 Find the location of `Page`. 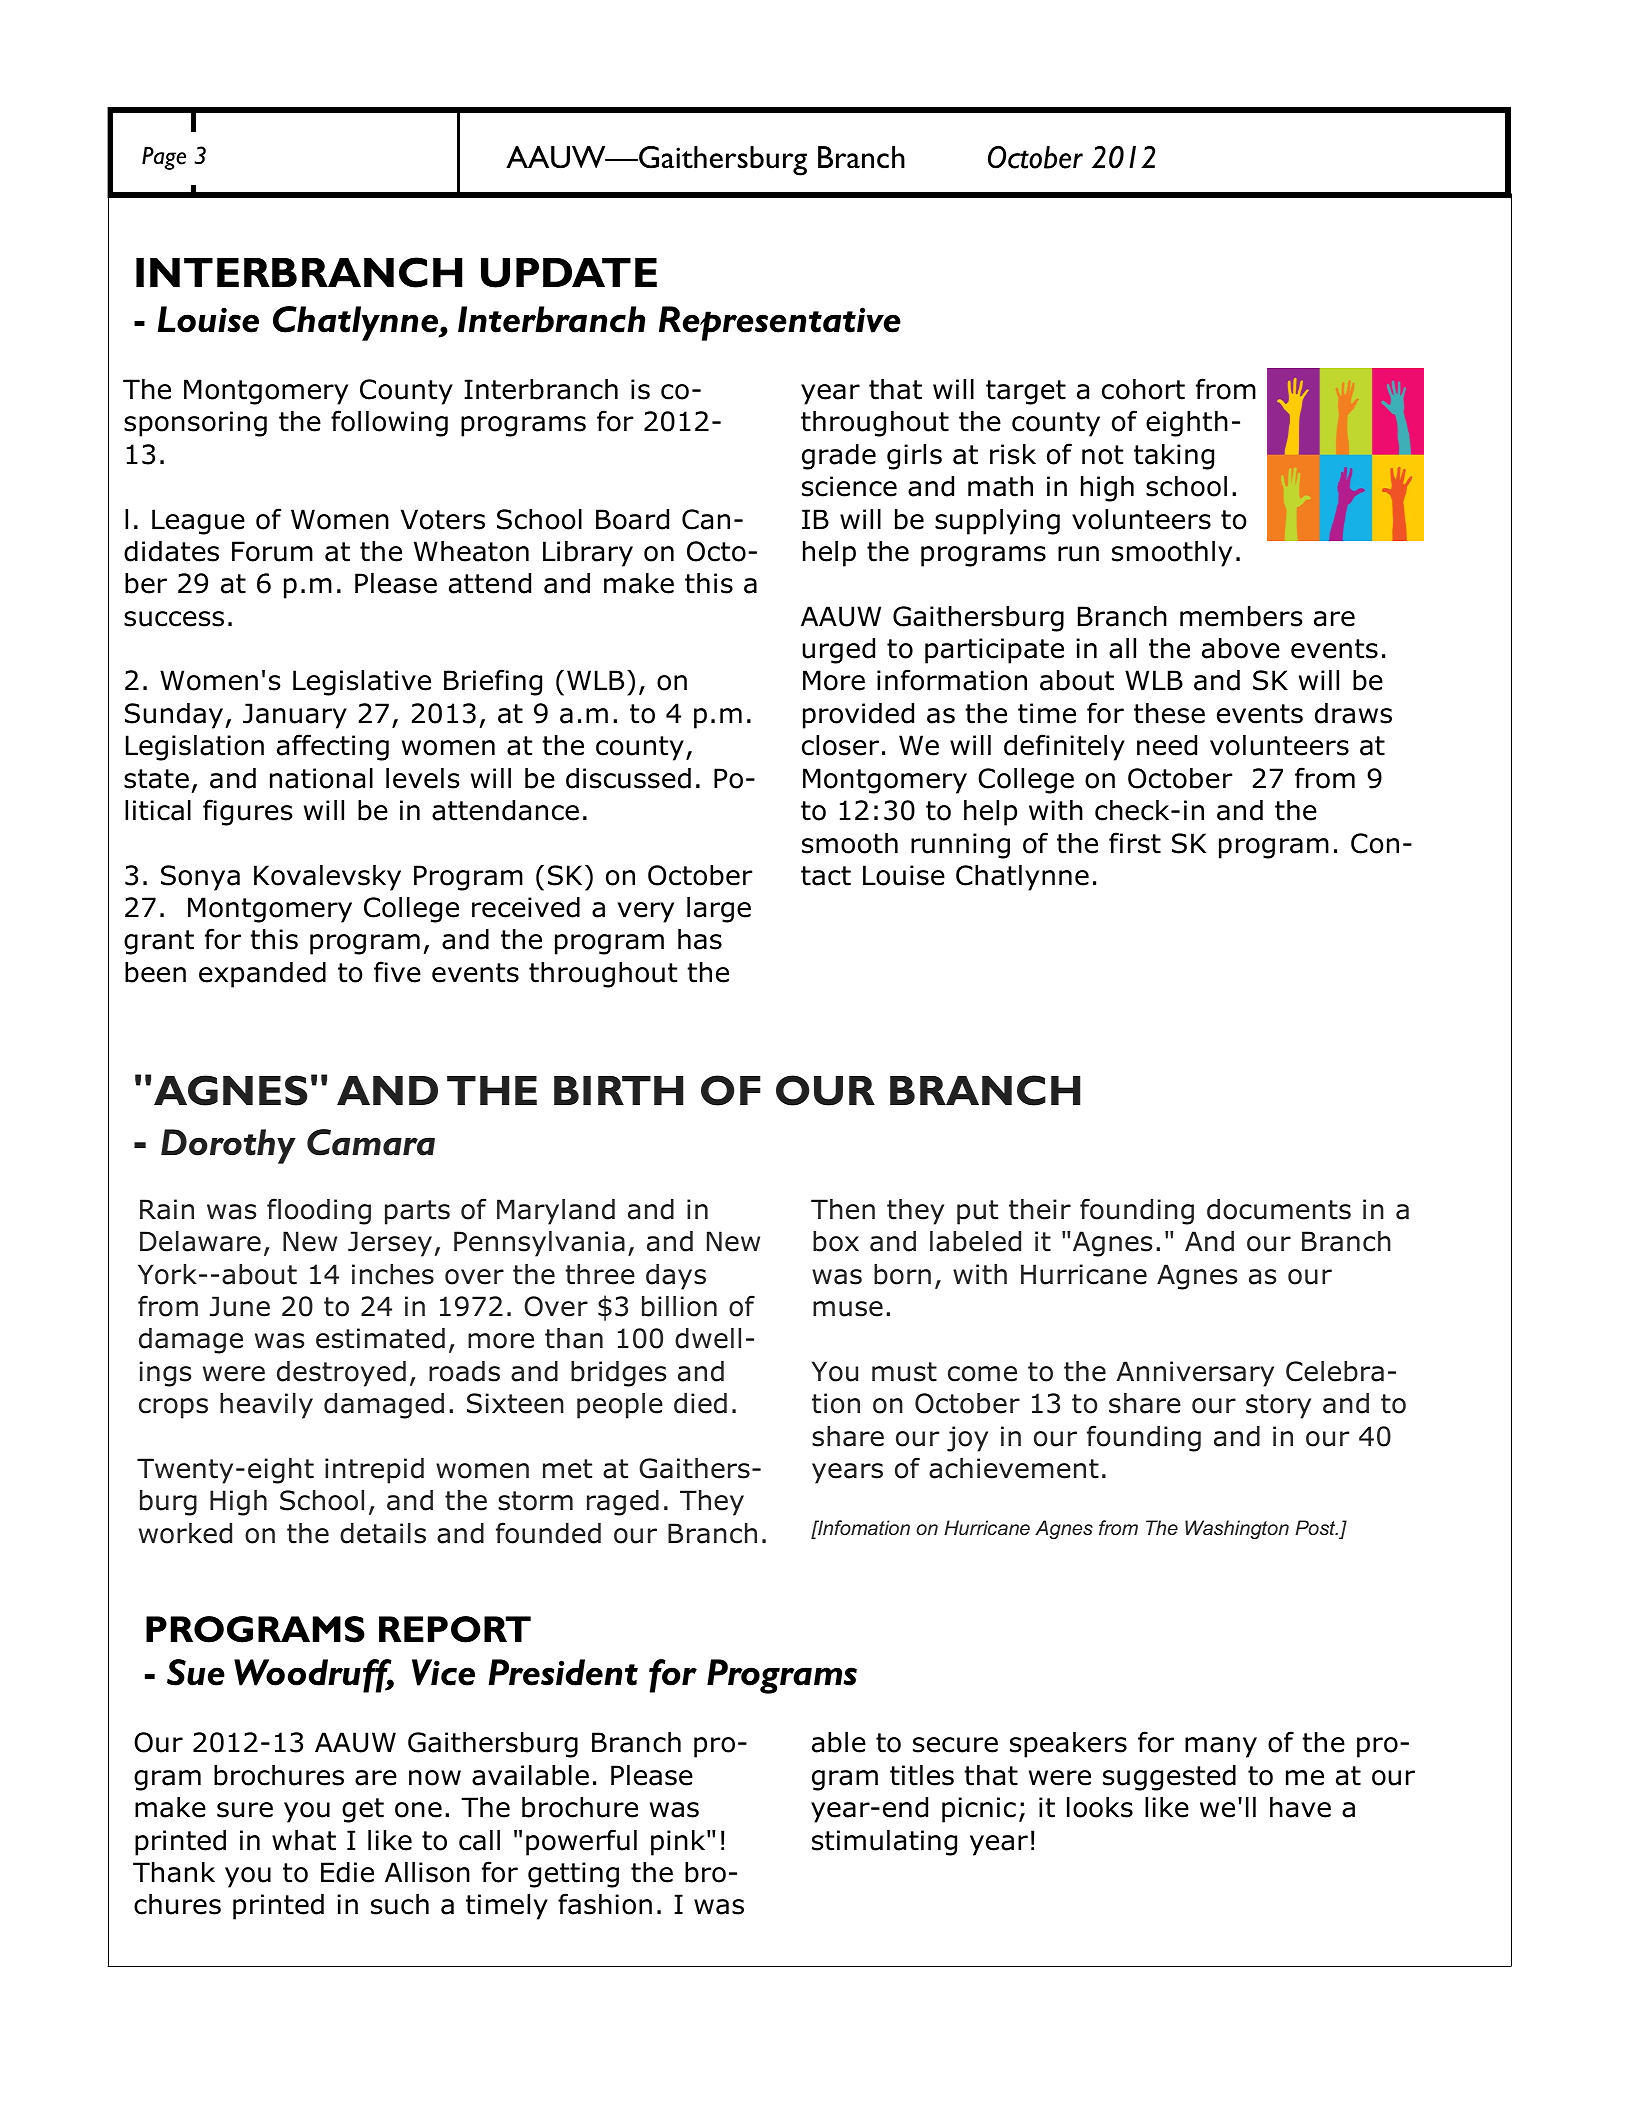

Page is located at coordinates (164, 158).
